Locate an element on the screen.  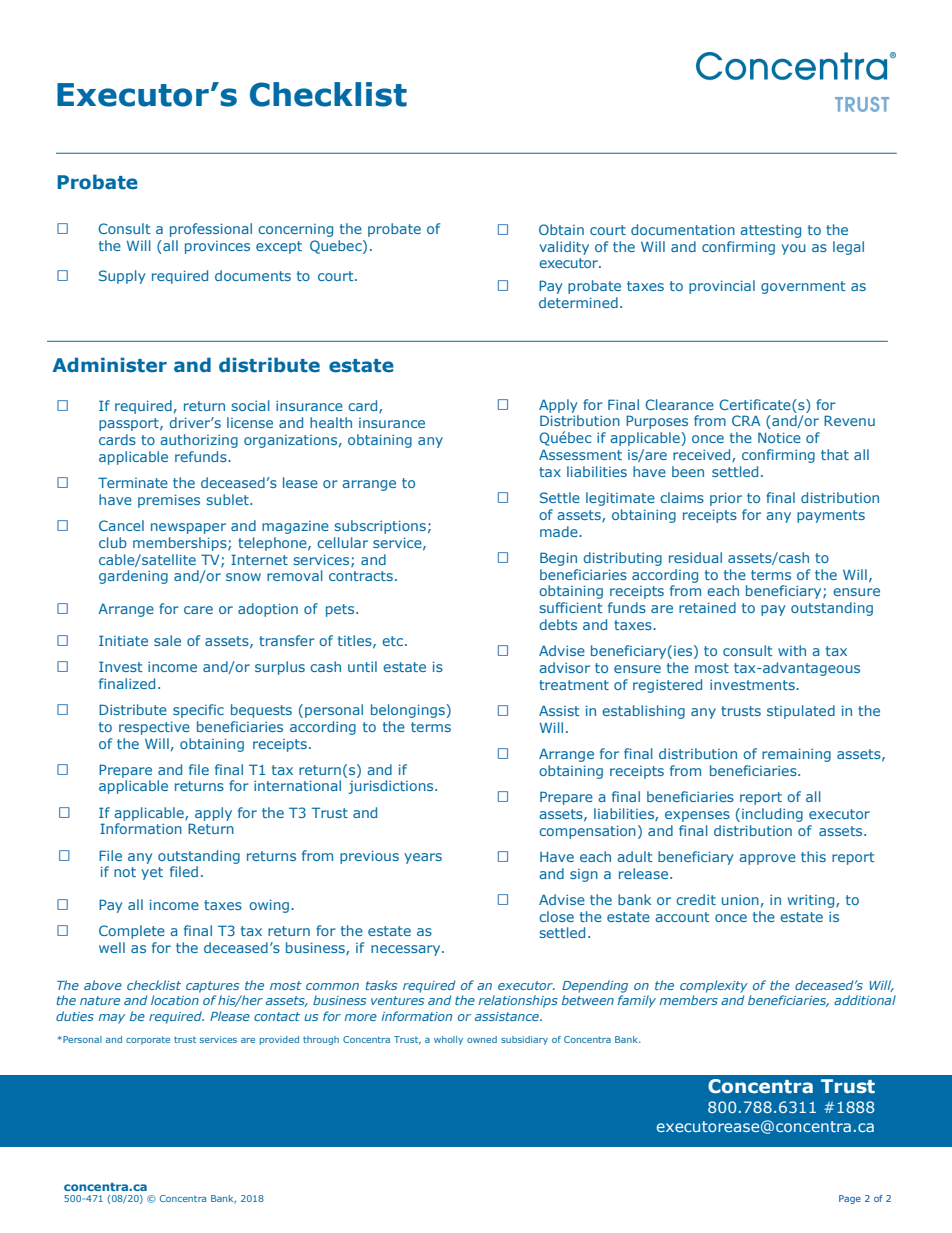
residual is located at coordinates (695, 557).
